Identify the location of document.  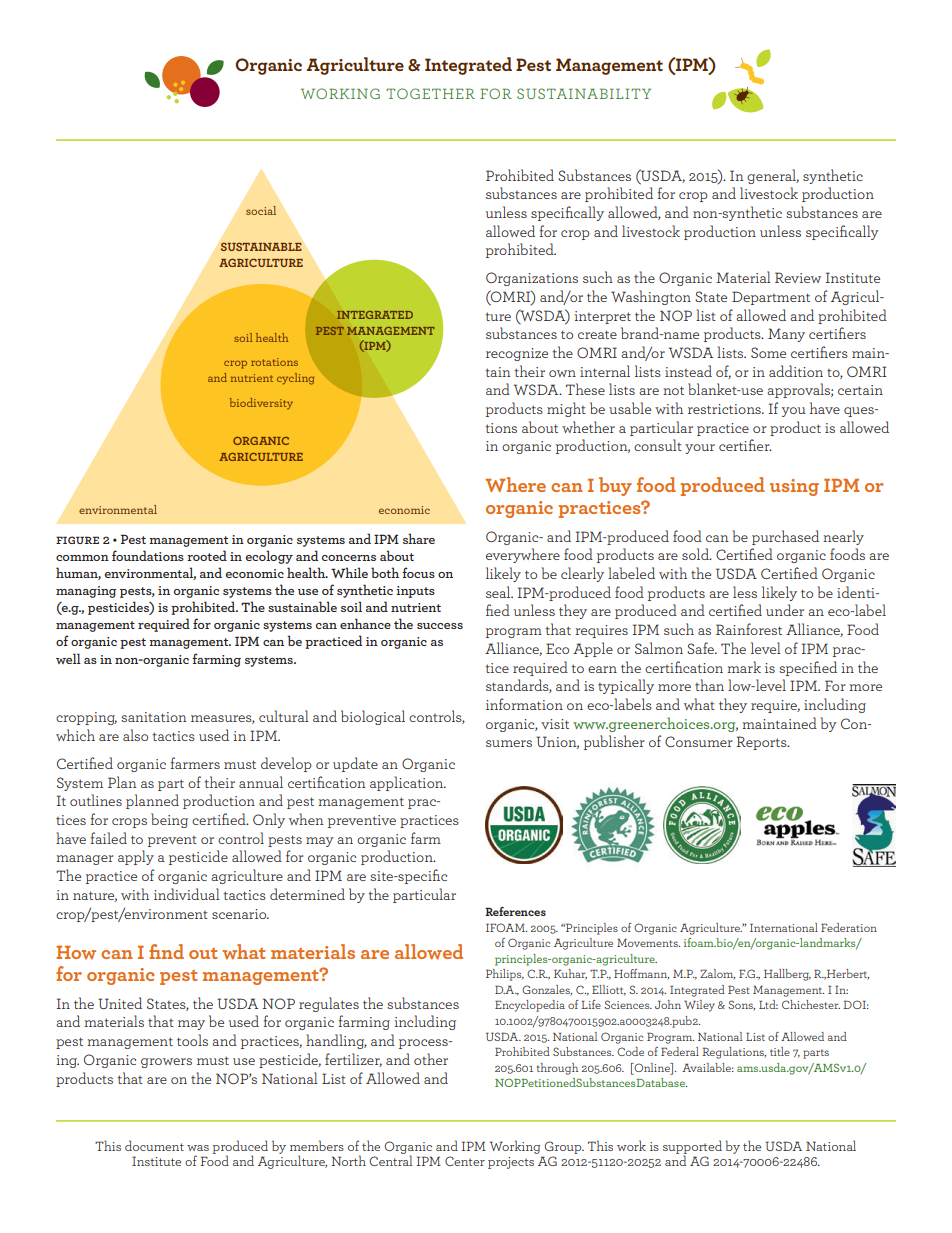
(154, 1145).
